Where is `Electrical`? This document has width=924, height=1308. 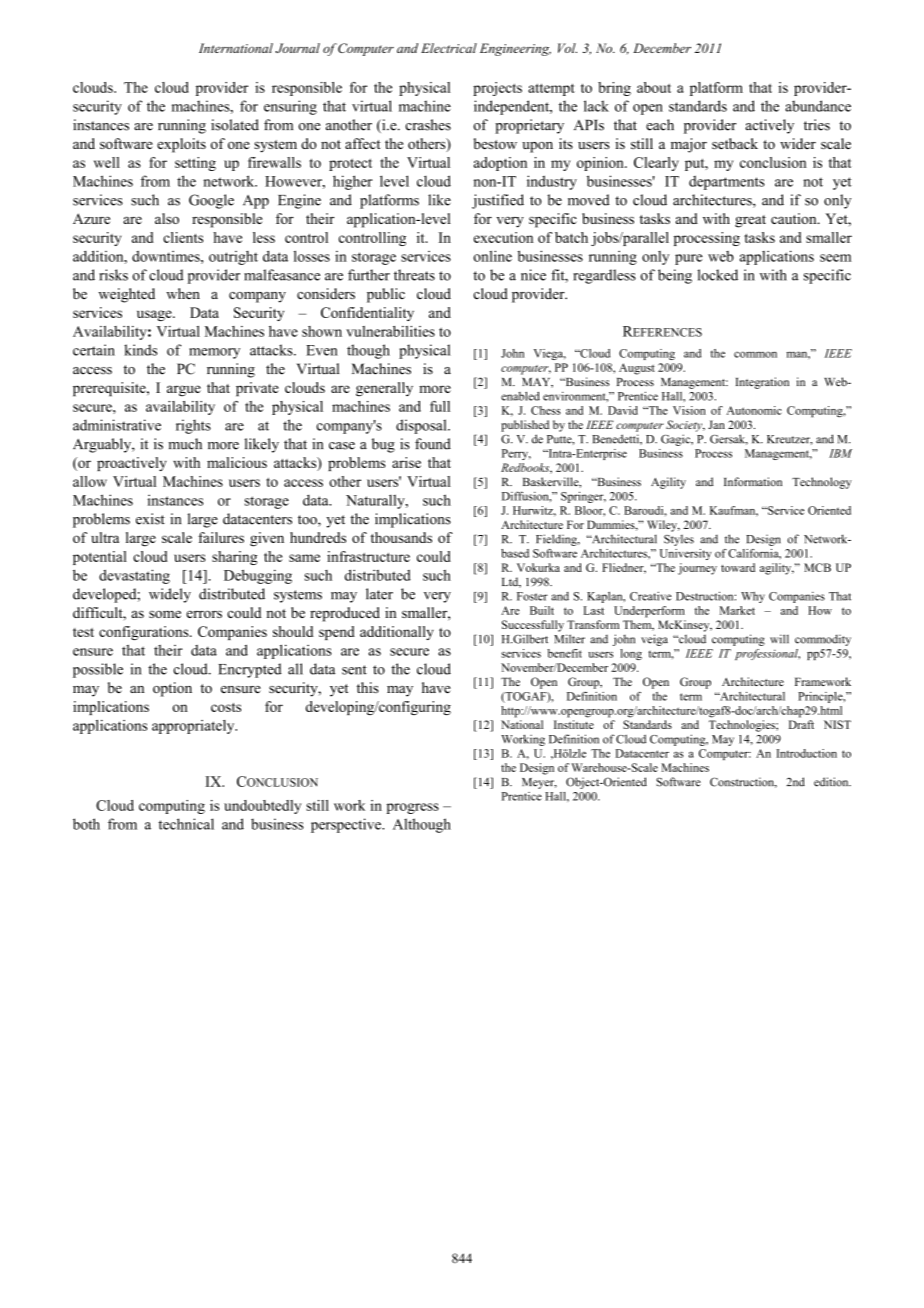
Electrical is located at coordinates (449, 48).
